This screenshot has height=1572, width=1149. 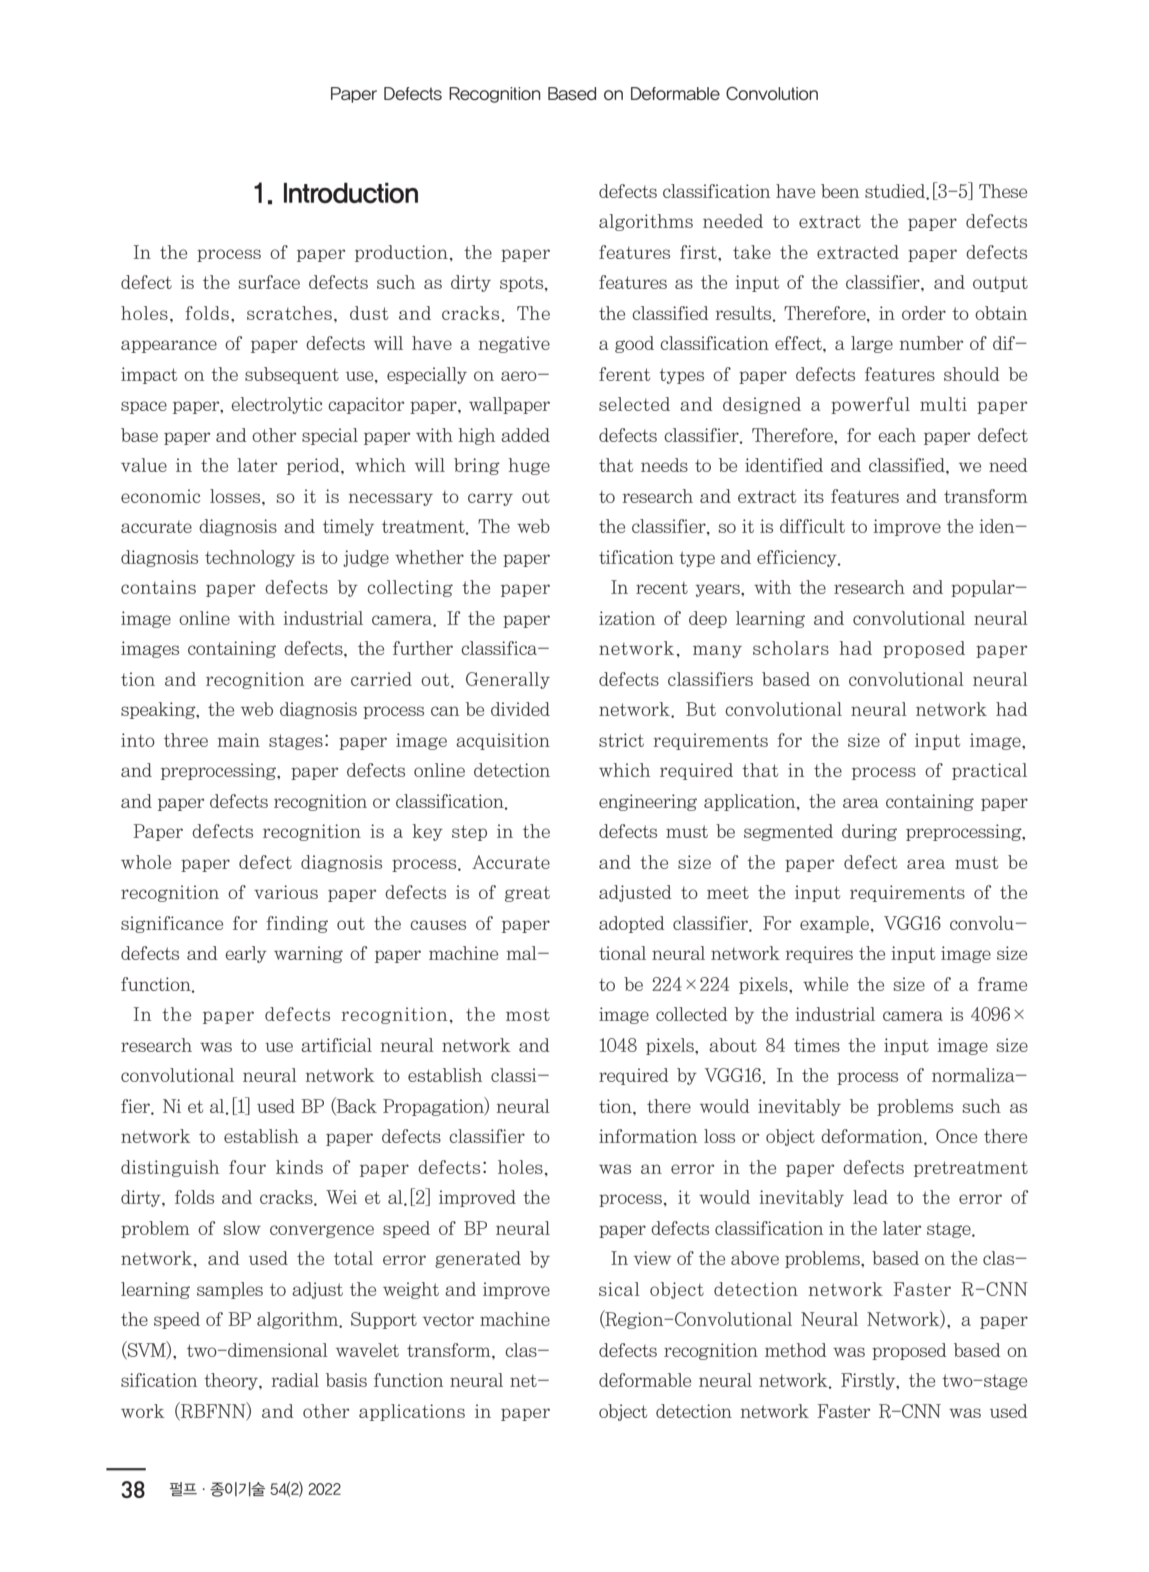 What do you see at coordinates (238, 740) in the screenshot?
I see `main` at bounding box center [238, 740].
